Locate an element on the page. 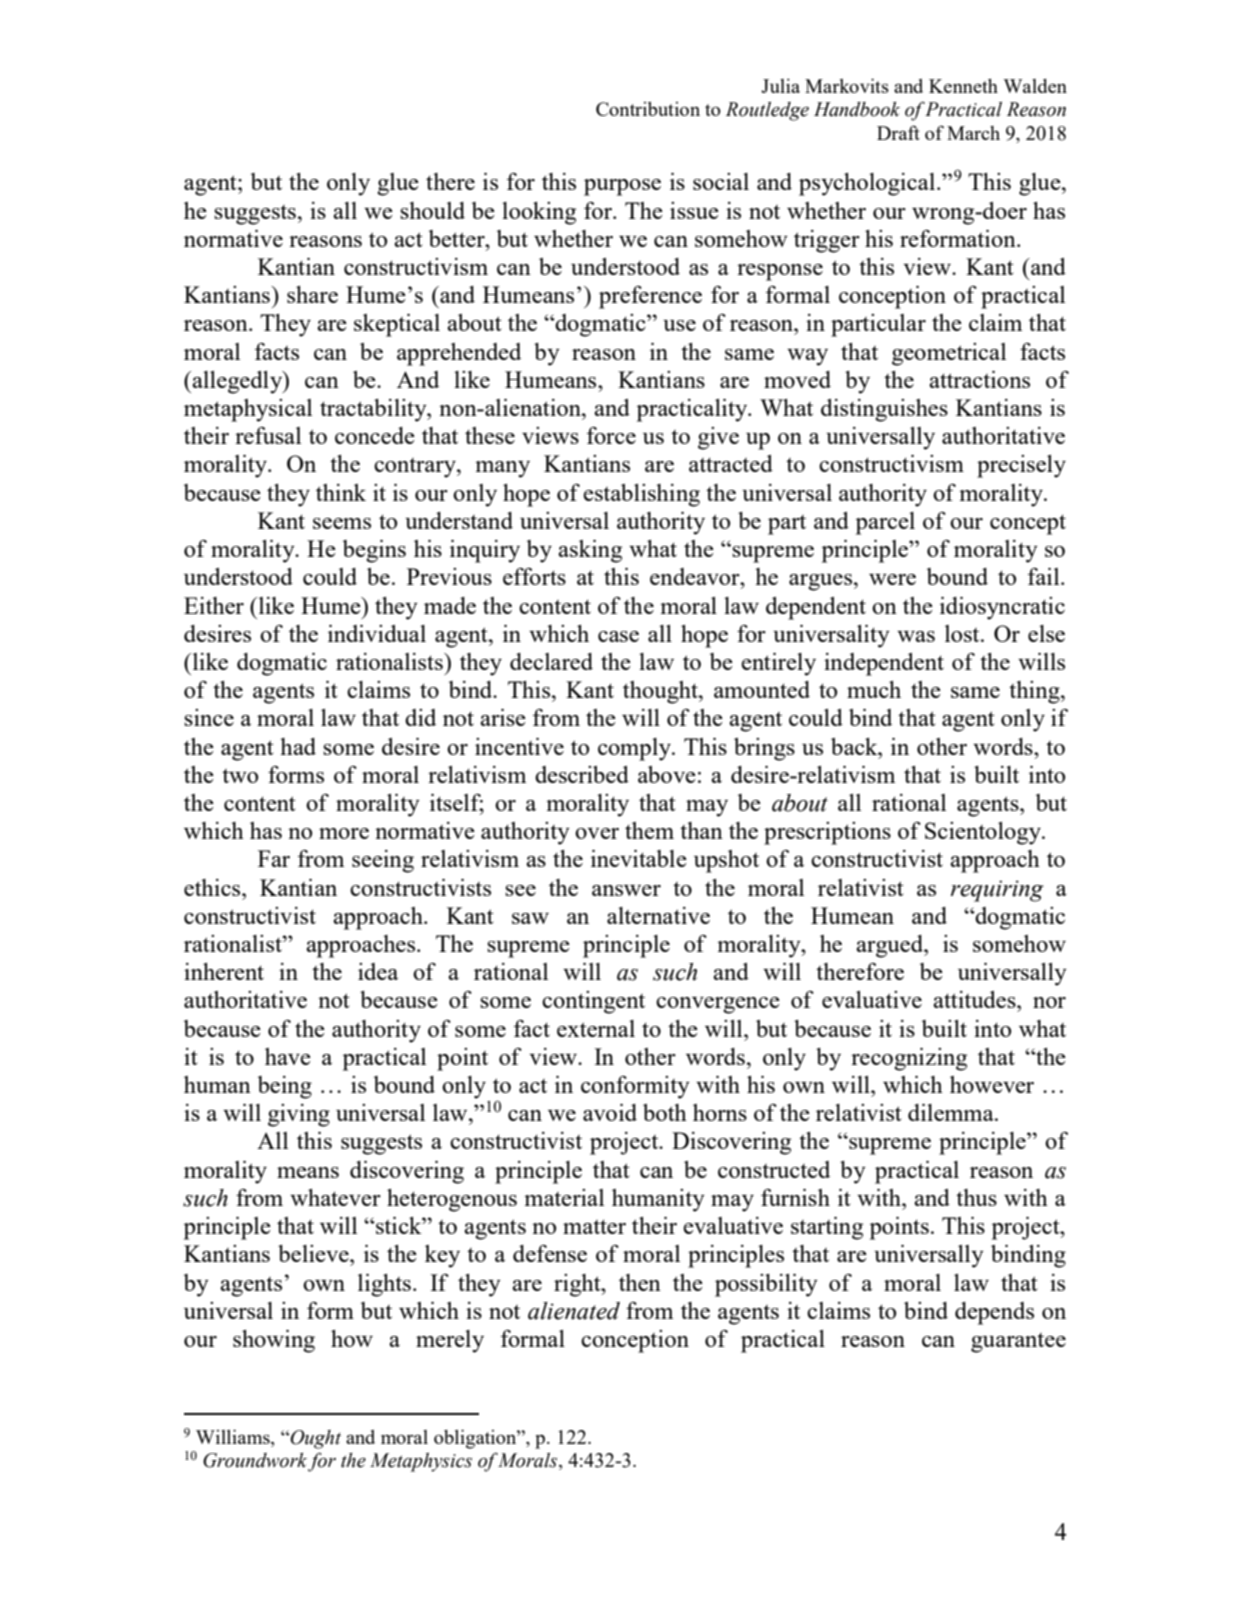  idea is located at coordinates (378, 971).
